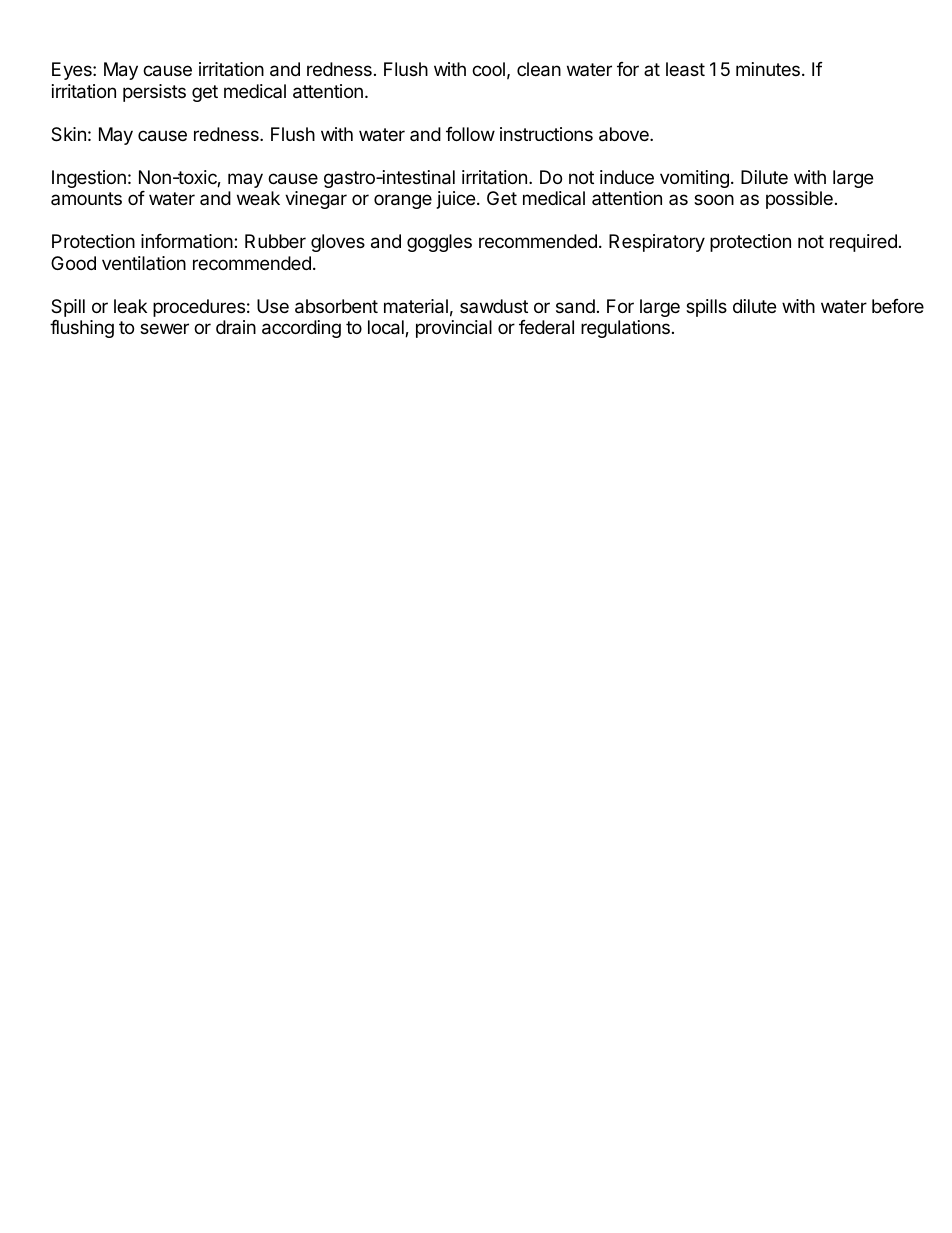 This document has width=952, height=1233. I want to click on vomiting, so click(694, 179).
